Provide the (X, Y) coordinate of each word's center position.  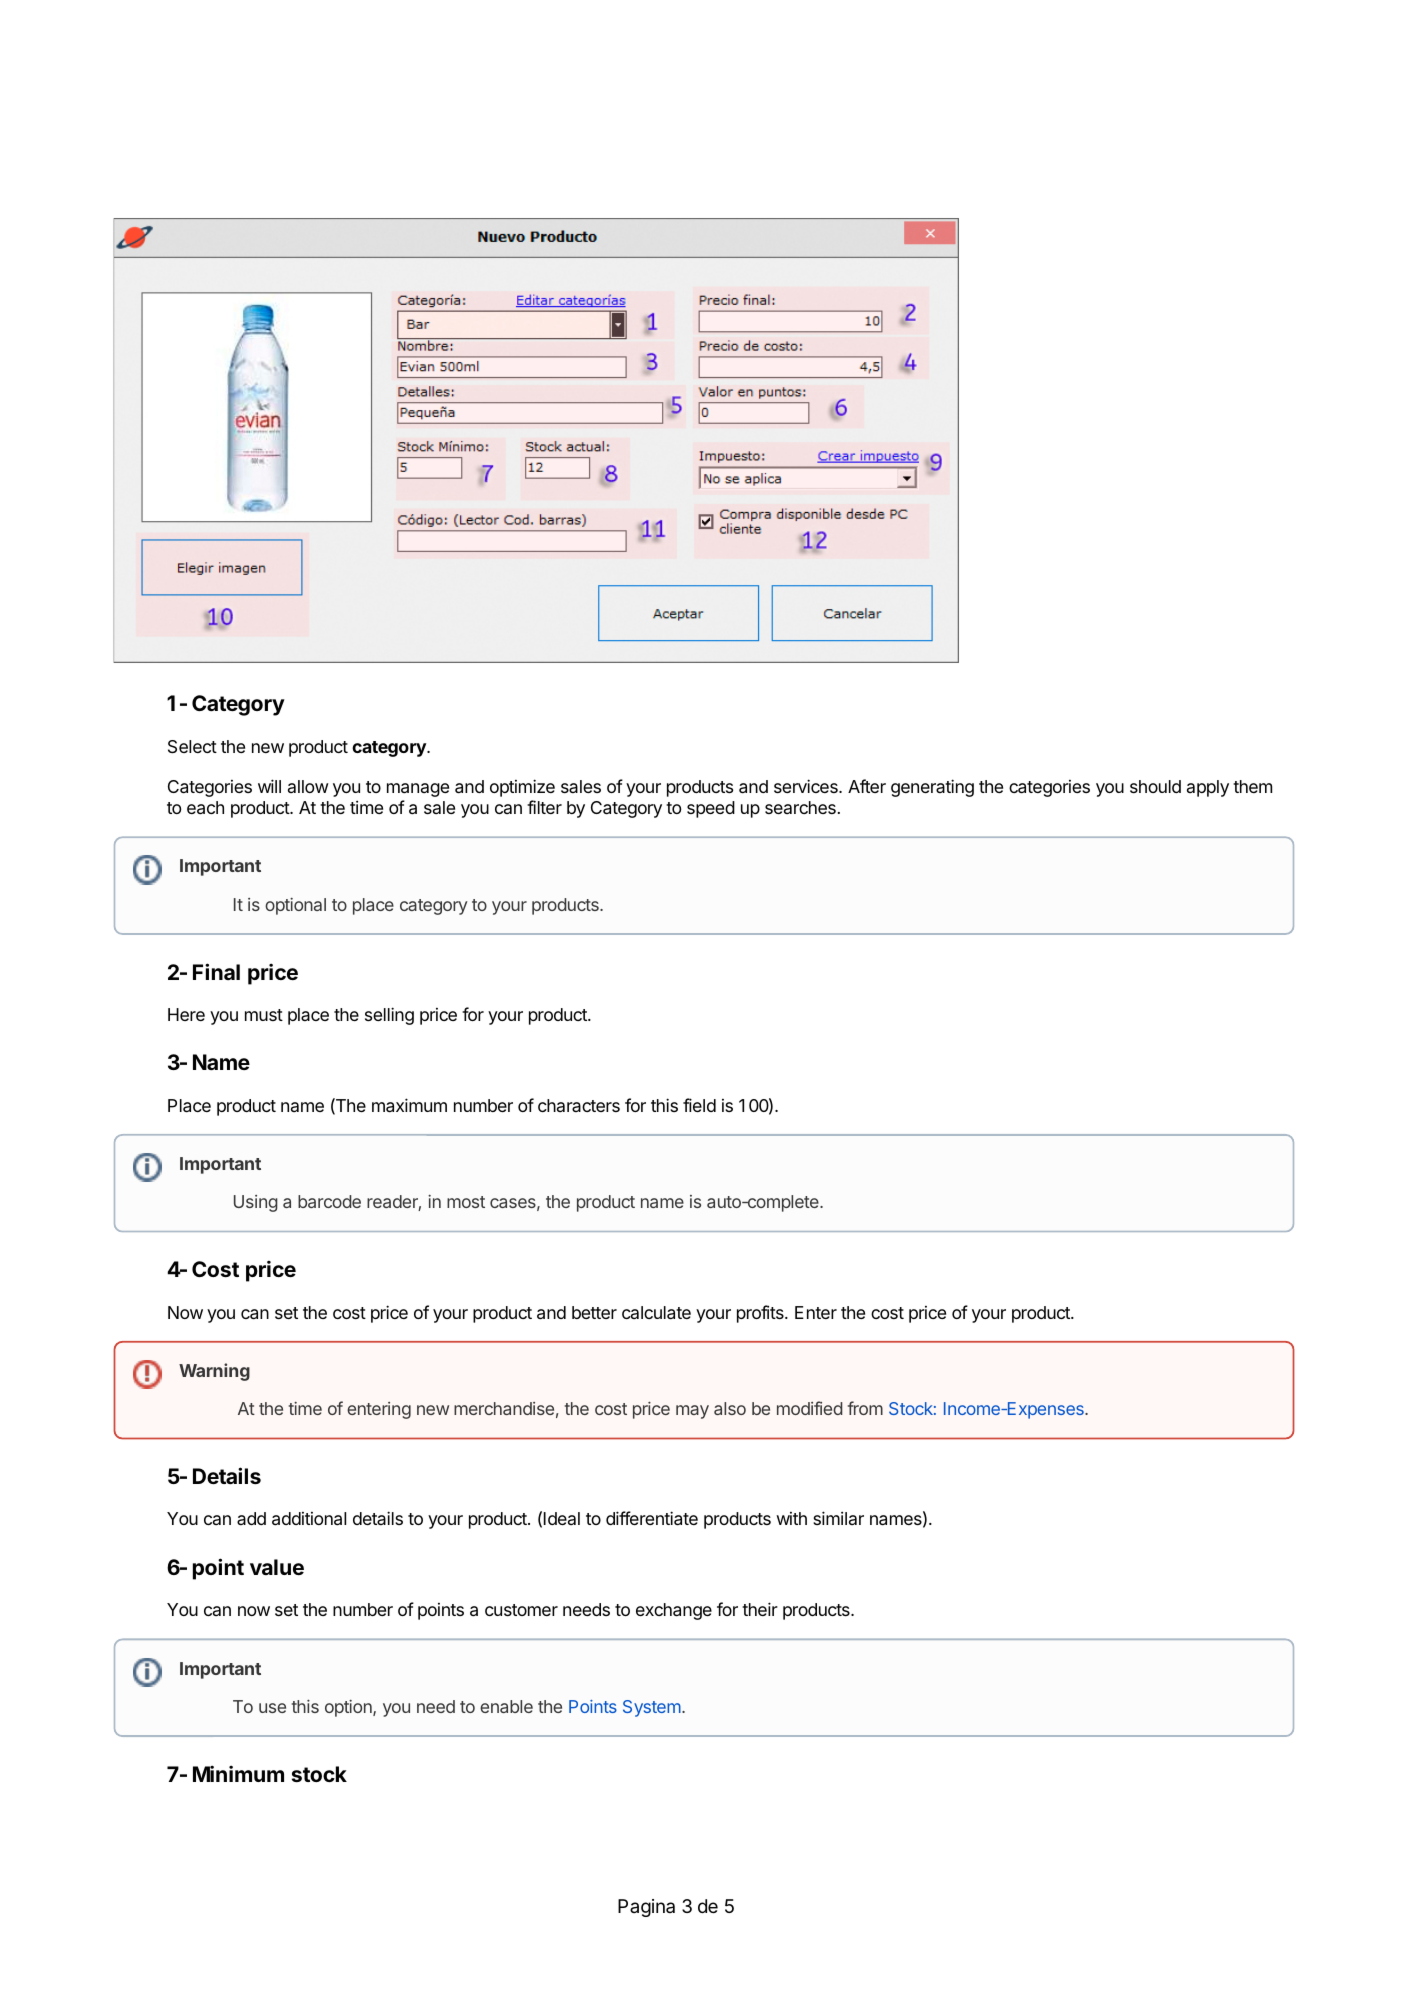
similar (838, 1518)
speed (711, 809)
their (760, 1609)
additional (309, 1519)
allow (308, 786)
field (699, 1105)
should (1155, 786)
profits (761, 1314)
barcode (329, 1201)
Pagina (646, 1908)
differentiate (652, 1518)
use (272, 1708)
